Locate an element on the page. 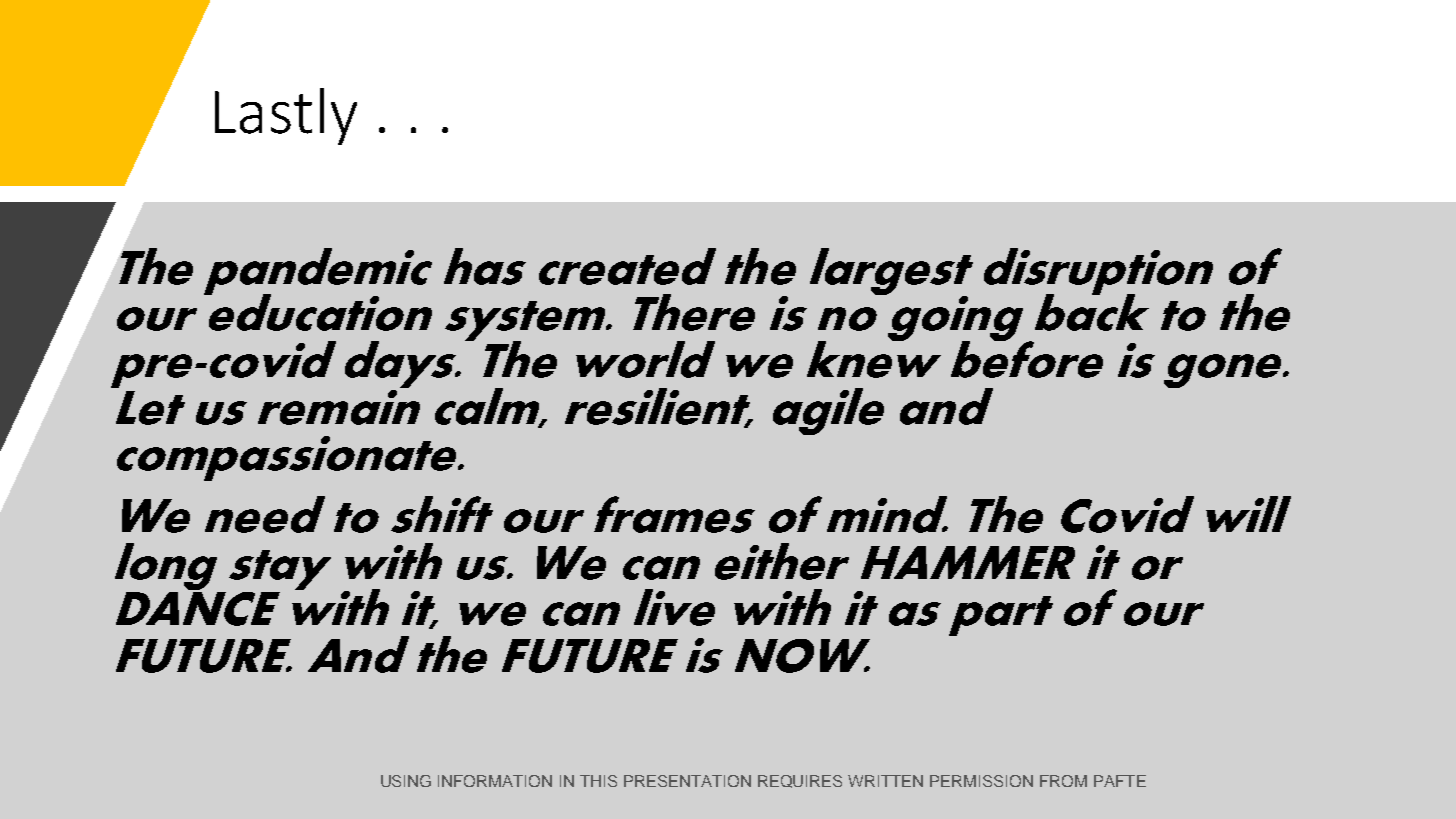  REQUIRES is located at coordinates (800, 781).
